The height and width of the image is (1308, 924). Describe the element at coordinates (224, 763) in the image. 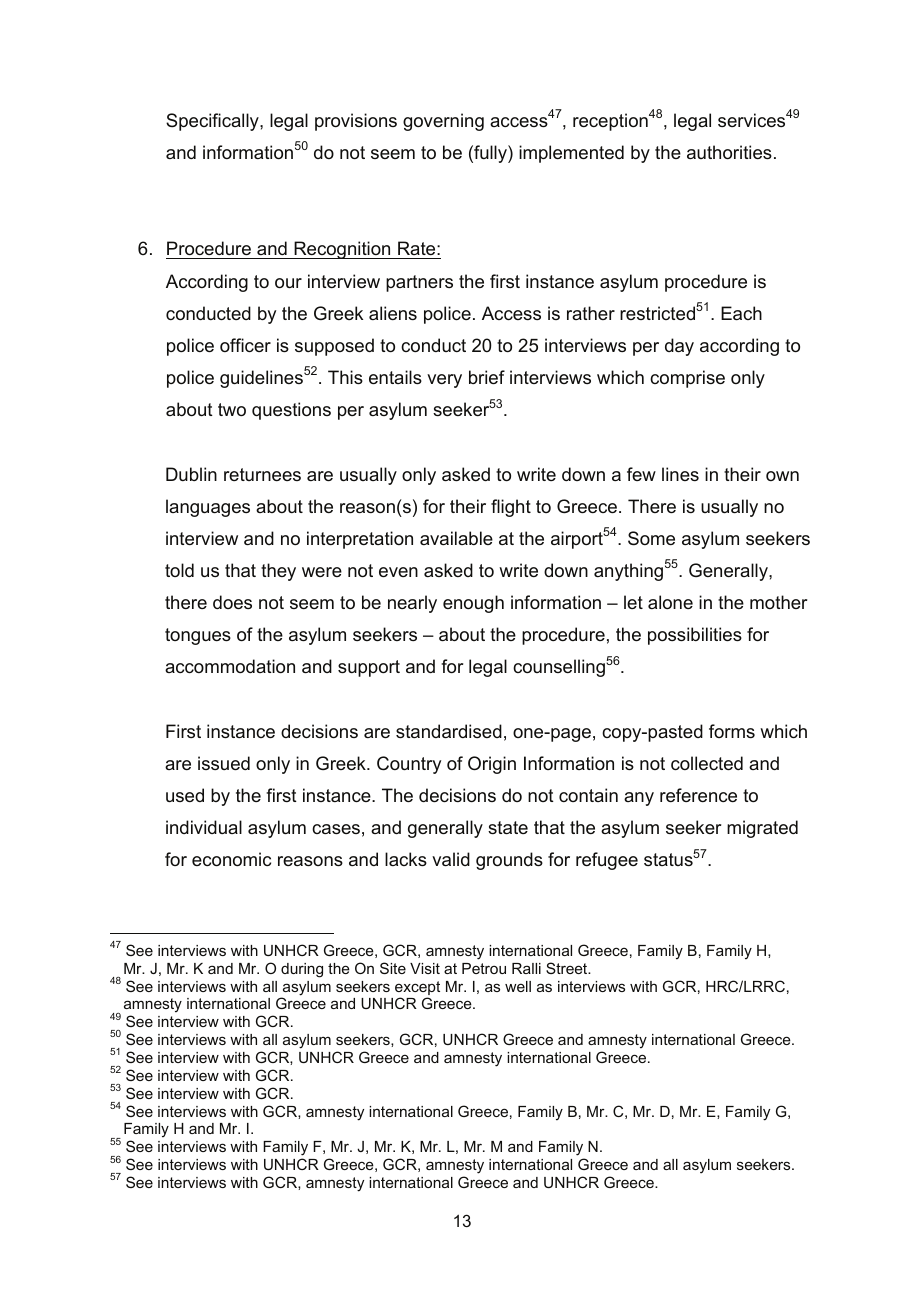

I see `issued` at that location.
